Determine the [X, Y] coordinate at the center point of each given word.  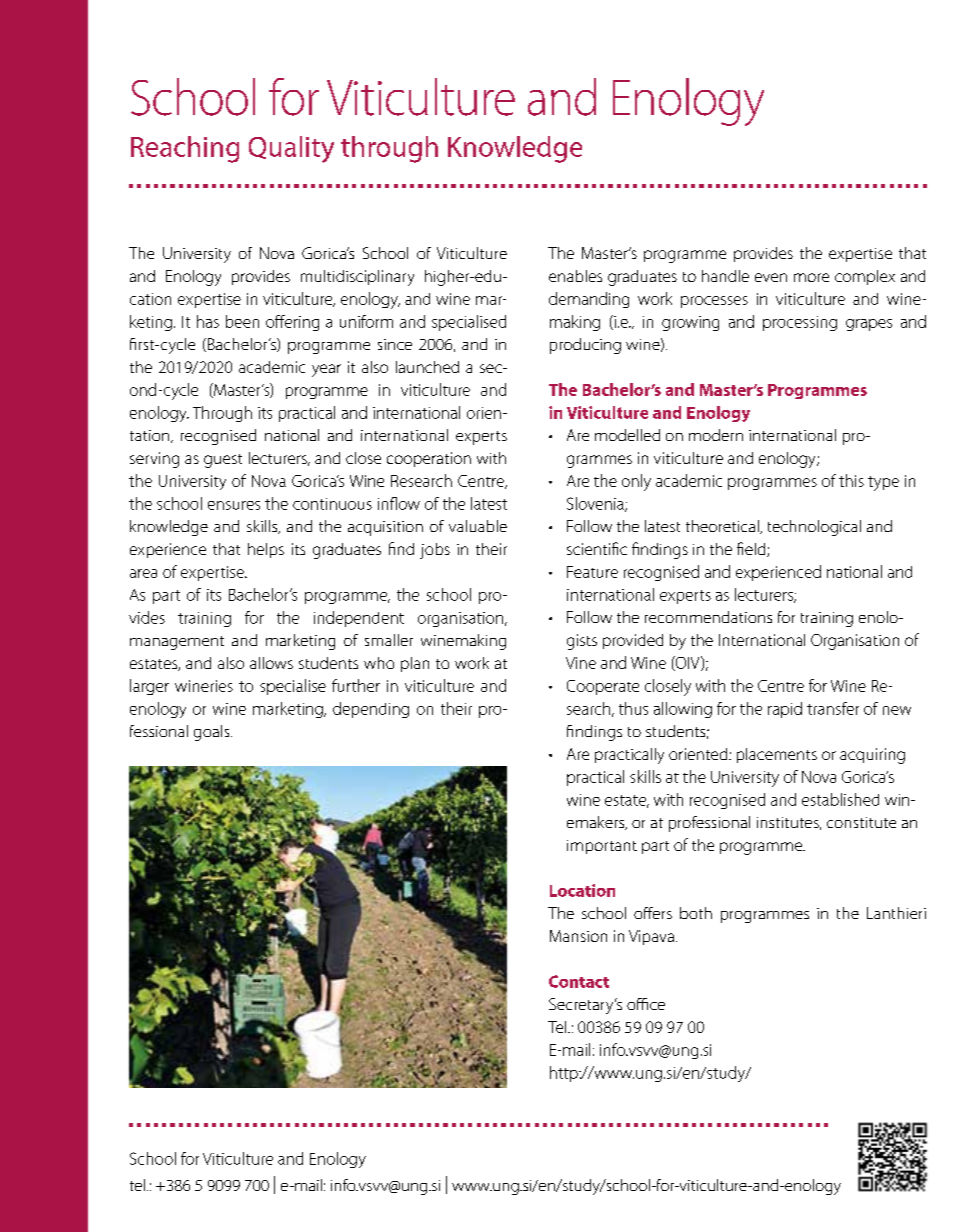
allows [271, 663]
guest [223, 461]
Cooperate [603, 687]
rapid [785, 710]
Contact [579, 981]
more [811, 277]
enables [575, 276]
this [851, 480]
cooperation [429, 459]
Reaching [185, 149]
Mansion [578, 936]
